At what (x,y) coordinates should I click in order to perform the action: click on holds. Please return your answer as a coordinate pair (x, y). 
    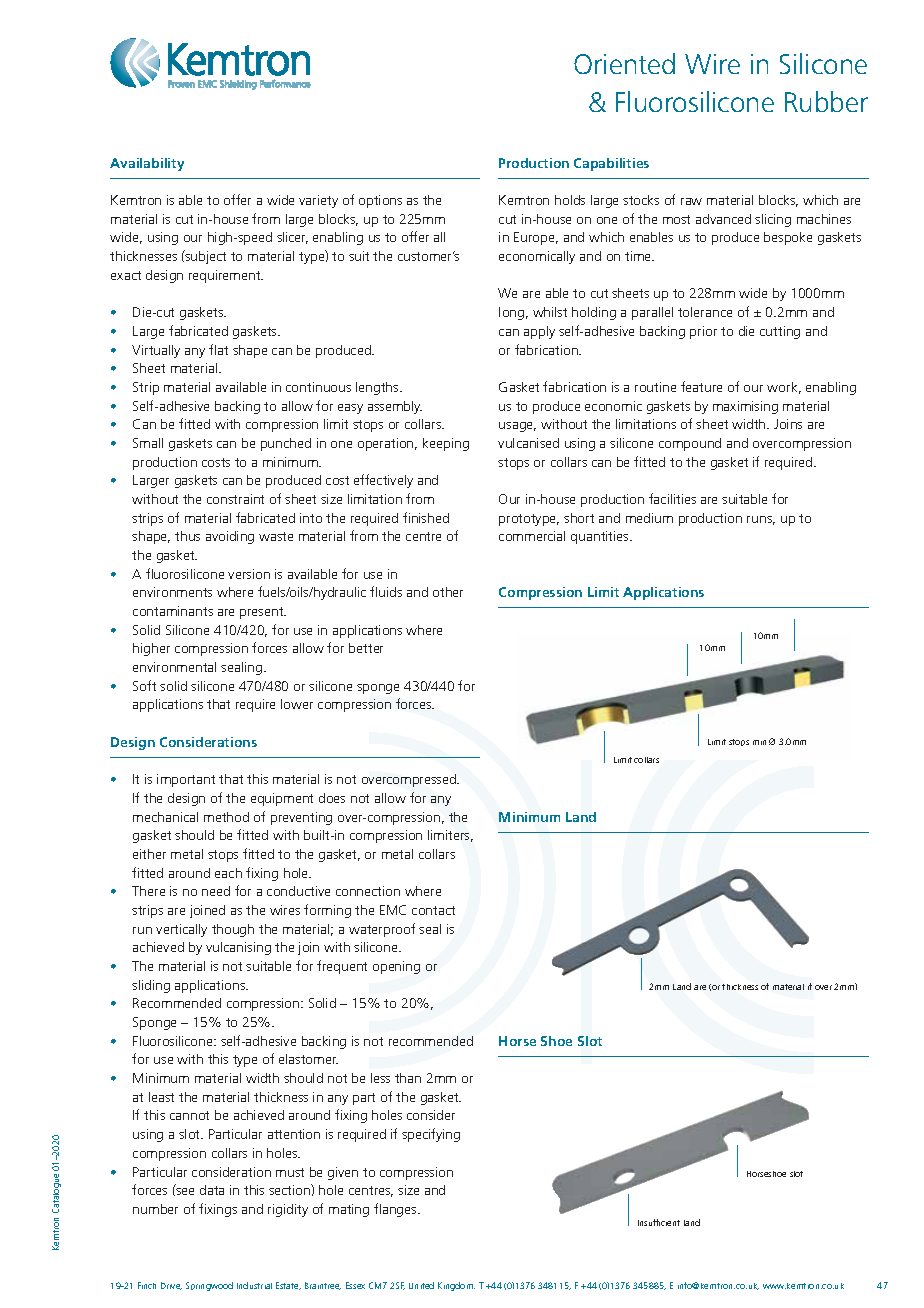
    Looking at the image, I should click on (570, 200).
